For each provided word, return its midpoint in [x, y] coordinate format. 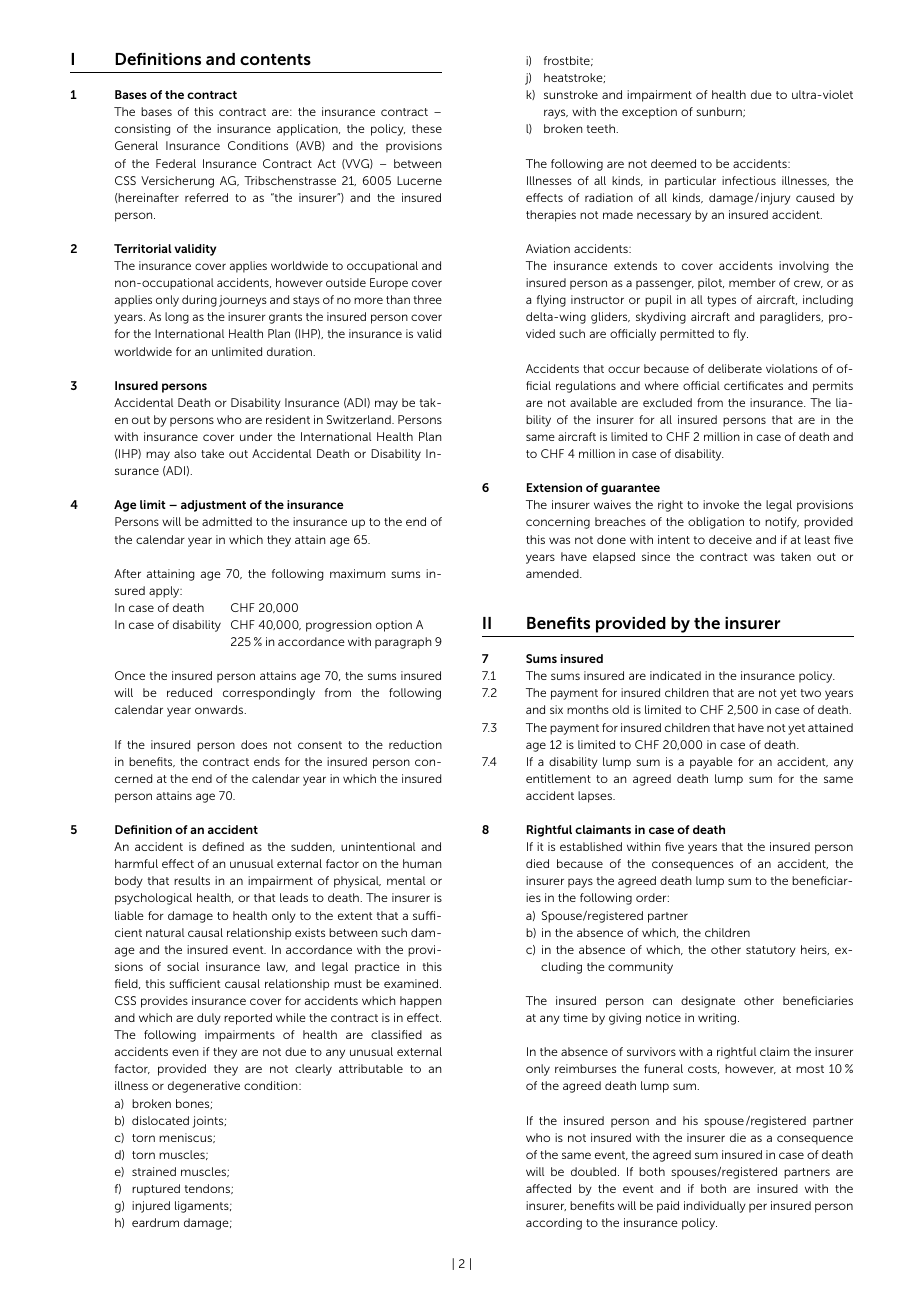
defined [223, 846]
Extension [554, 487]
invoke [721, 504]
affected [548, 1188]
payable [711, 763]
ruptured [156, 1190]
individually [715, 1207]
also [185, 453]
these [427, 128]
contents [275, 59]
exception [649, 113]
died [537, 863]
